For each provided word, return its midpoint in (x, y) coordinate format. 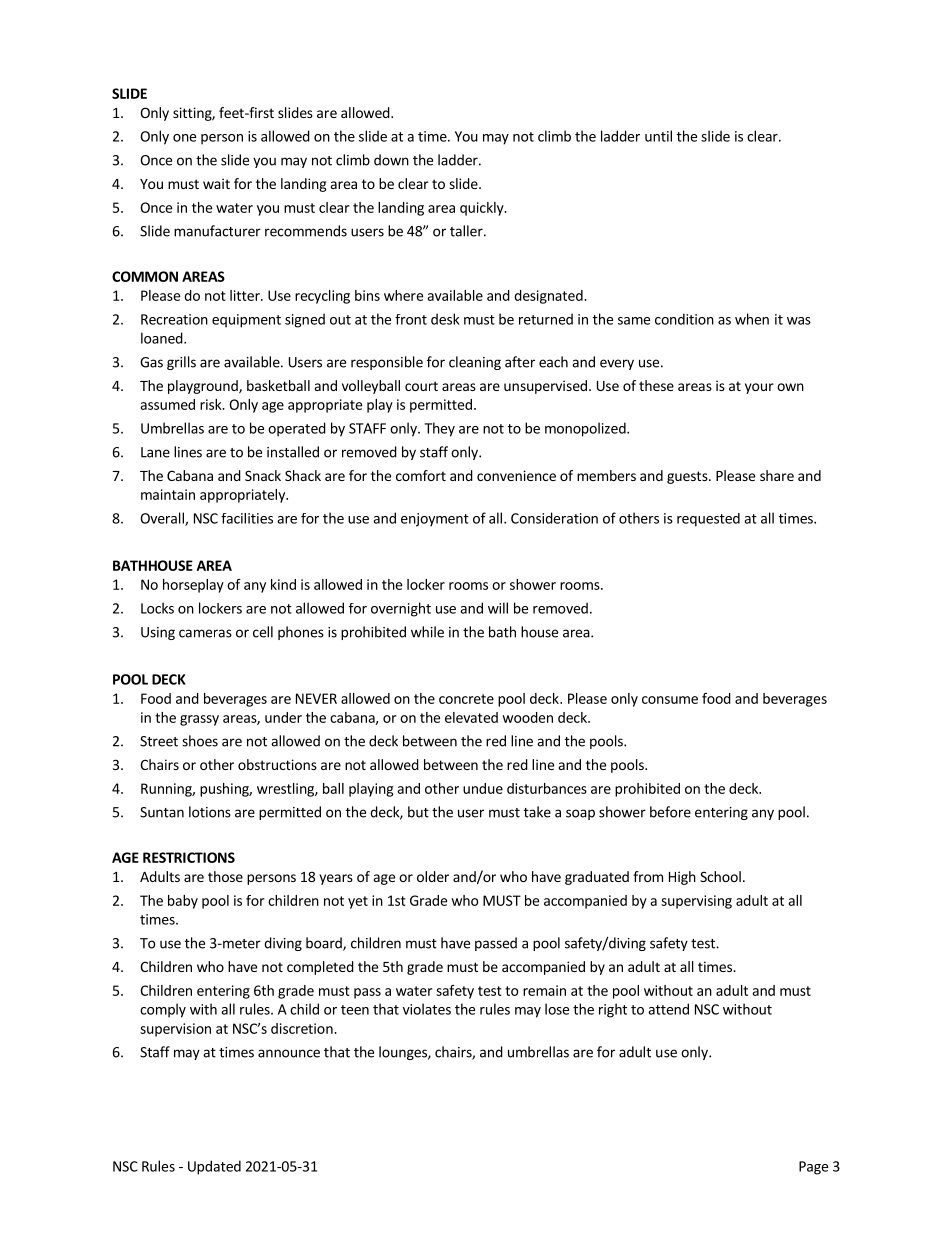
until (658, 136)
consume (670, 700)
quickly (483, 209)
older (433, 876)
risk (212, 404)
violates (427, 1009)
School (720, 876)
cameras (205, 633)
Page (813, 1168)
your (759, 388)
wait (216, 183)
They (439, 429)
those (225, 876)
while (427, 632)
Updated (214, 1167)
